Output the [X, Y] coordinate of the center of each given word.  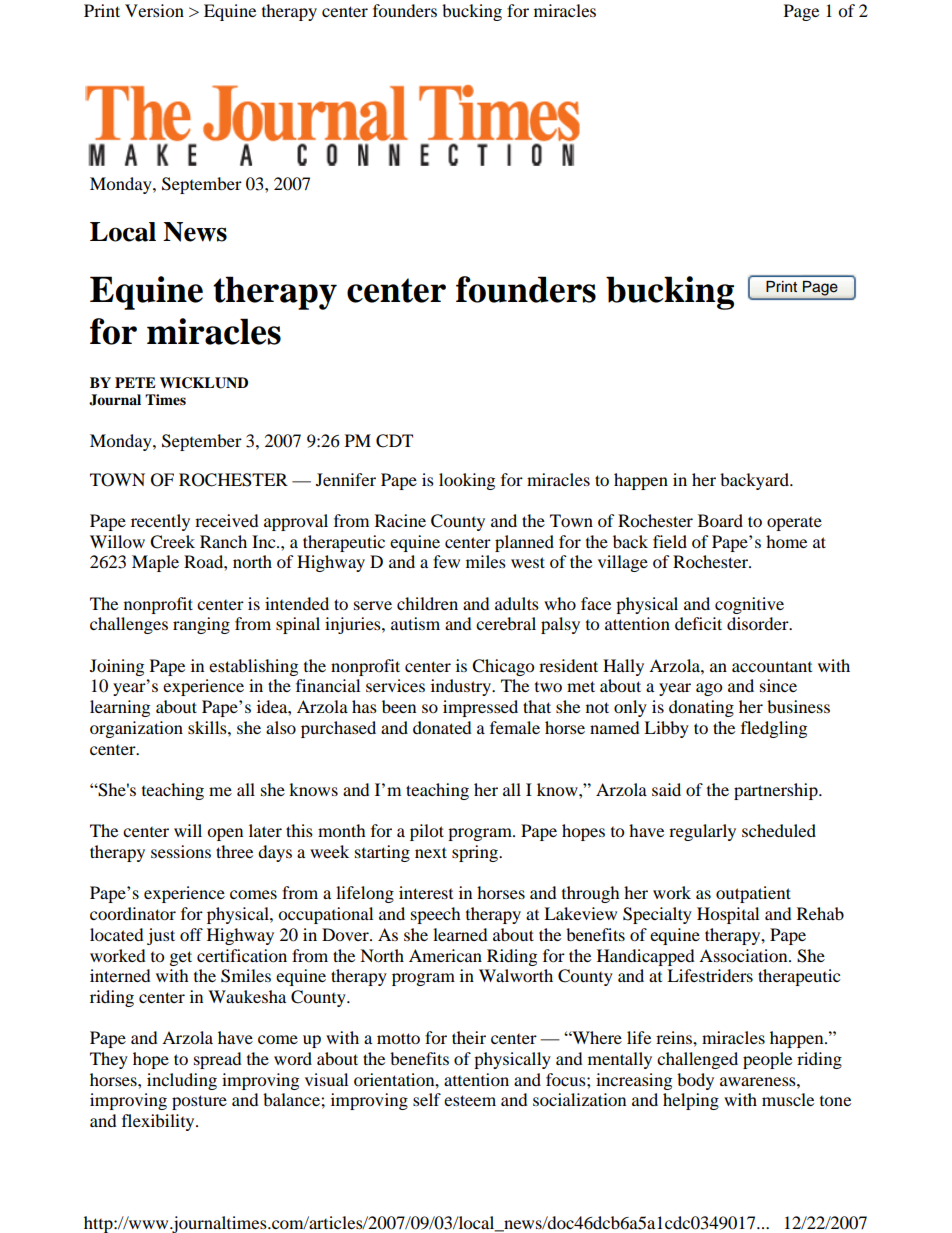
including [182, 1081]
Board [720, 520]
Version [154, 10]
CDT [394, 441]
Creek [172, 542]
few [446, 561]
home [786, 541]
